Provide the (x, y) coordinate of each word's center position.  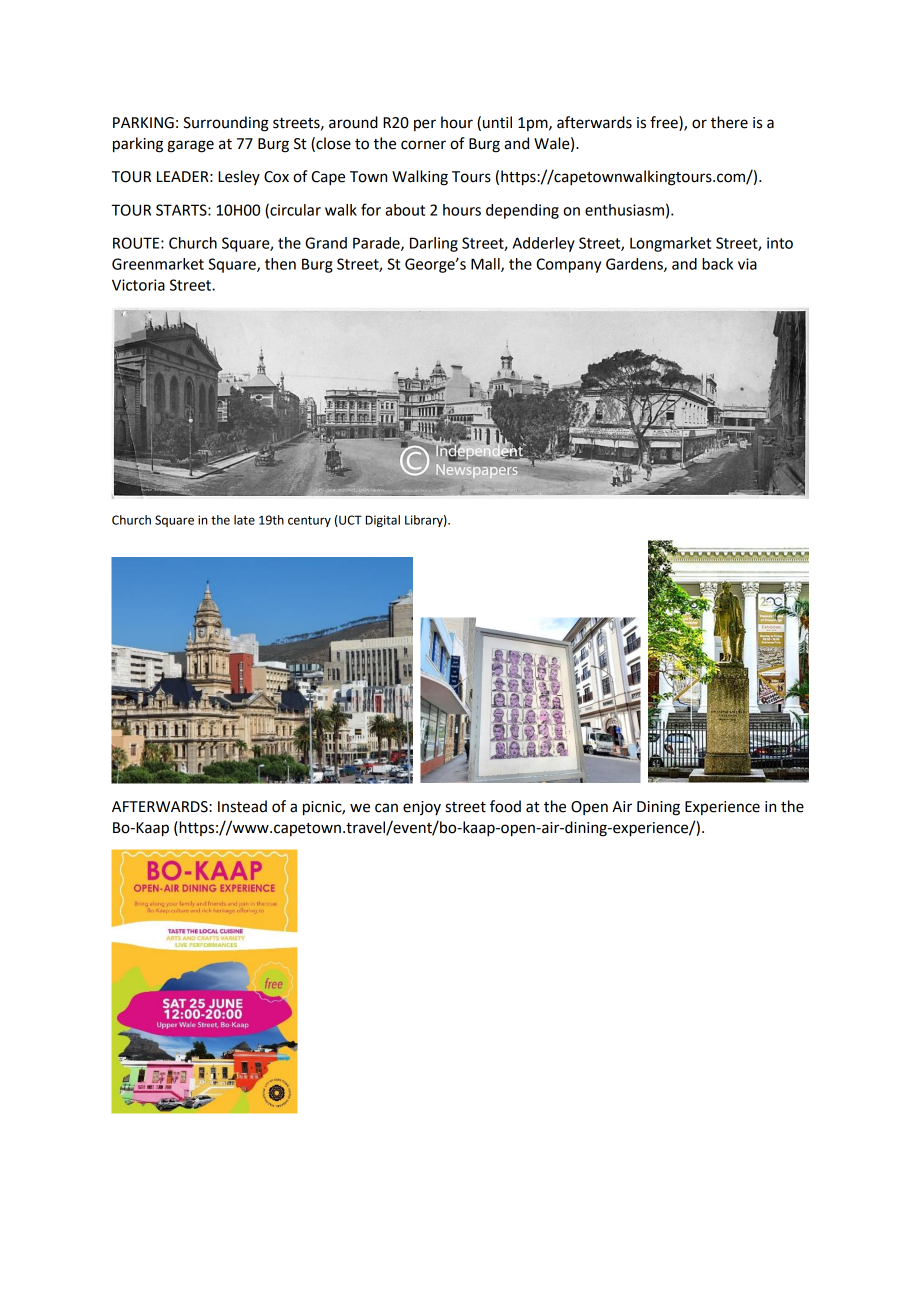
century (309, 521)
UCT (349, 521)
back (717, 264)
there (729, 122)
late (244, 520)
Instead (242, 806)
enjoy (422, 808)
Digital (383, 521)
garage (191, 146)
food (505, 806)
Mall (486, 265)
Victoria (138, 285)
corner (423, 145)
